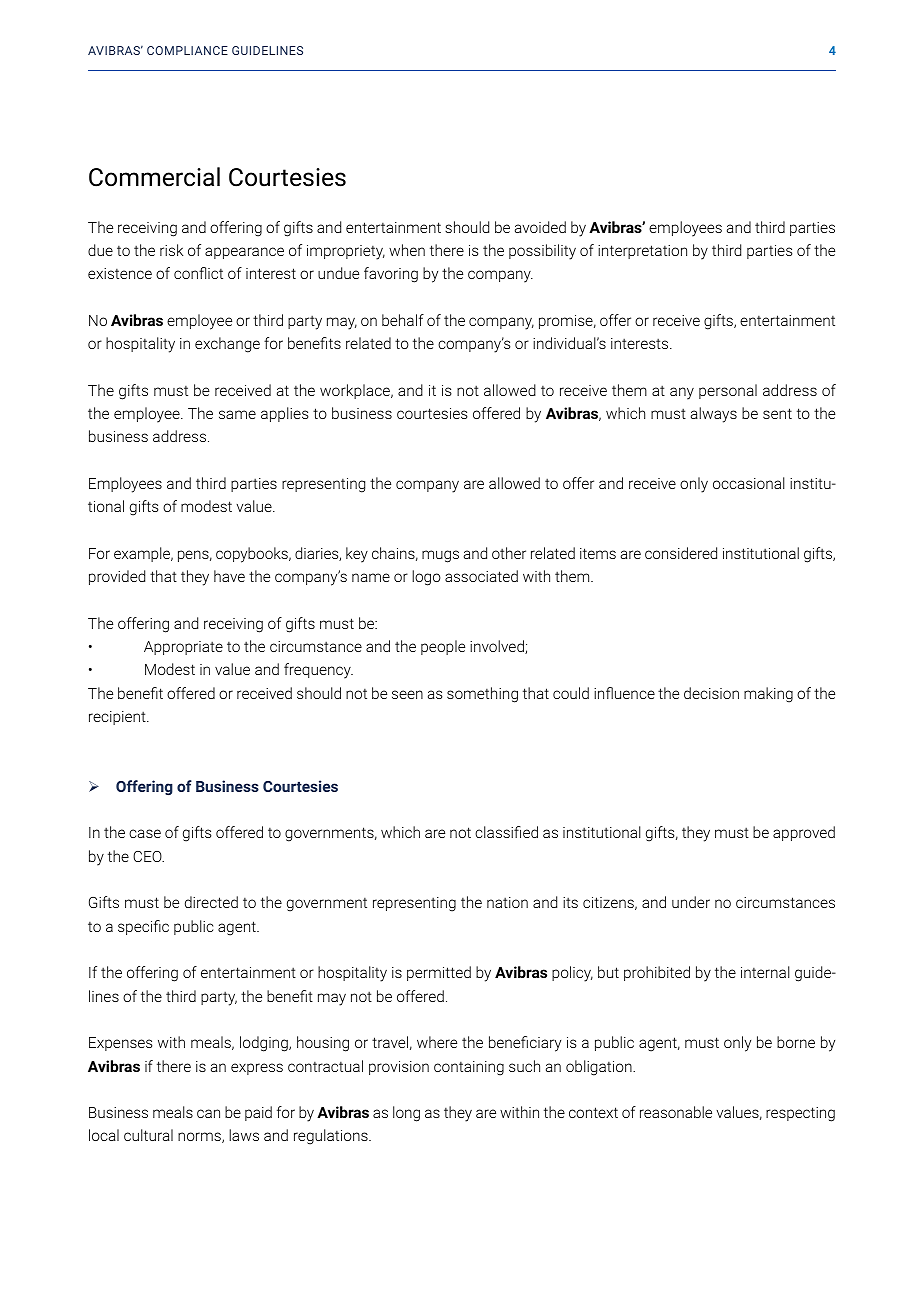  I want to click on interpretation, so click(642, 252).
